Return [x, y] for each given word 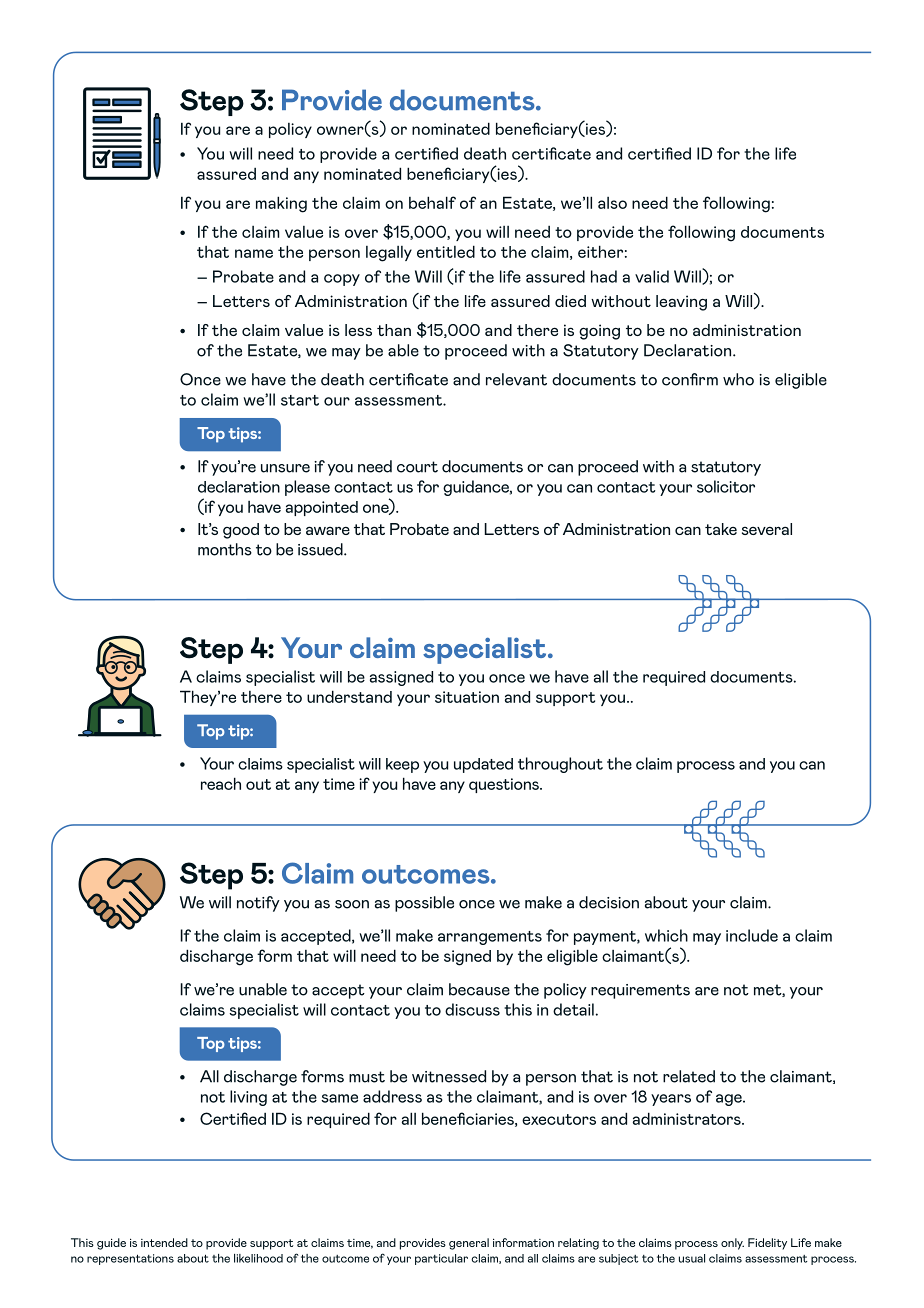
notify [258, 904]
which [666, 935]
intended [164, 1242]
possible [424, 904]
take [721, 529]
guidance [477, 488]
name [254, 253]
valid [652, 276]
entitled [446, 251]
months [225, 549]
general [469, 1244]
